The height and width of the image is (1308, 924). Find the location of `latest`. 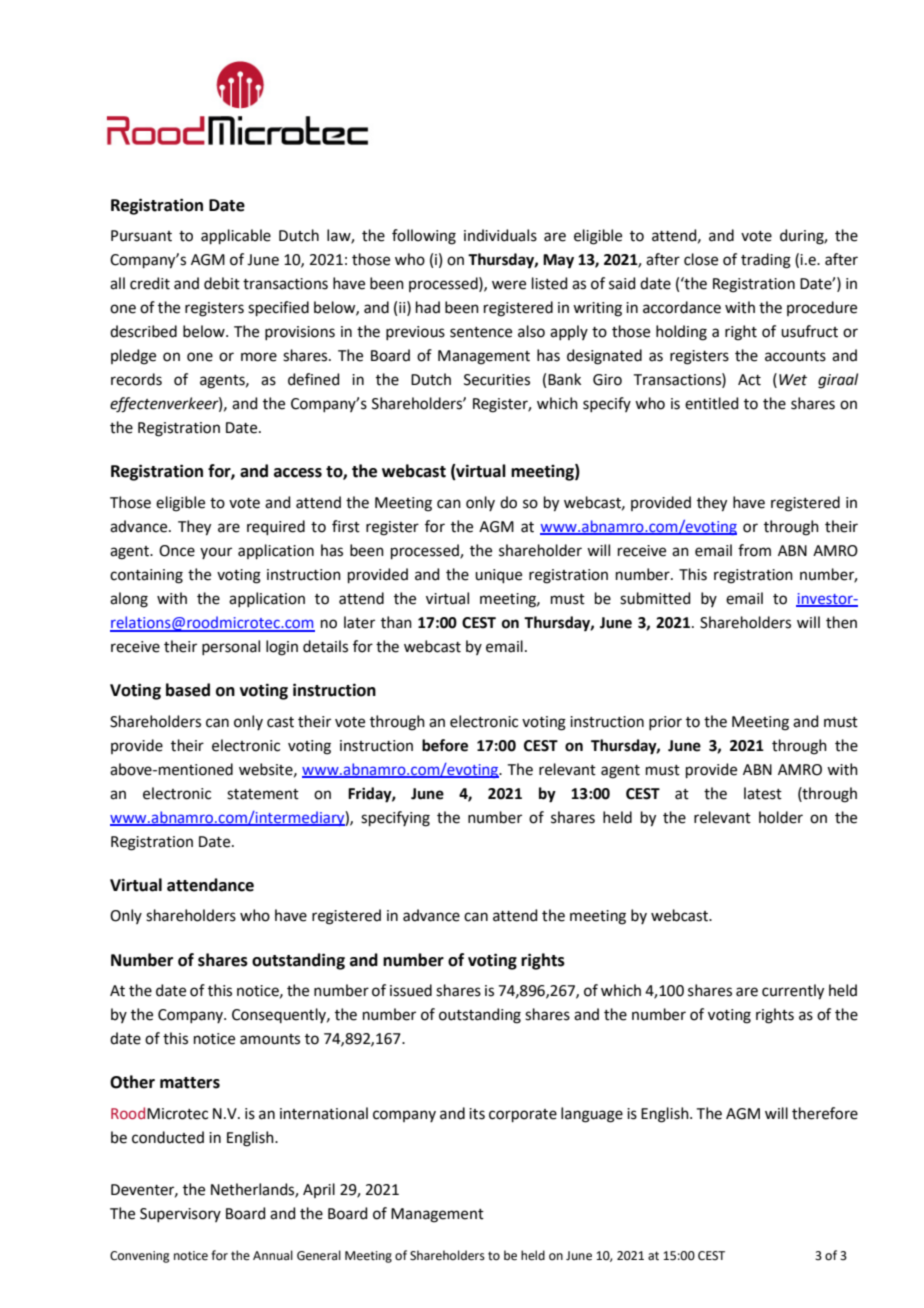

latest is located at coordinates (763, 793).
